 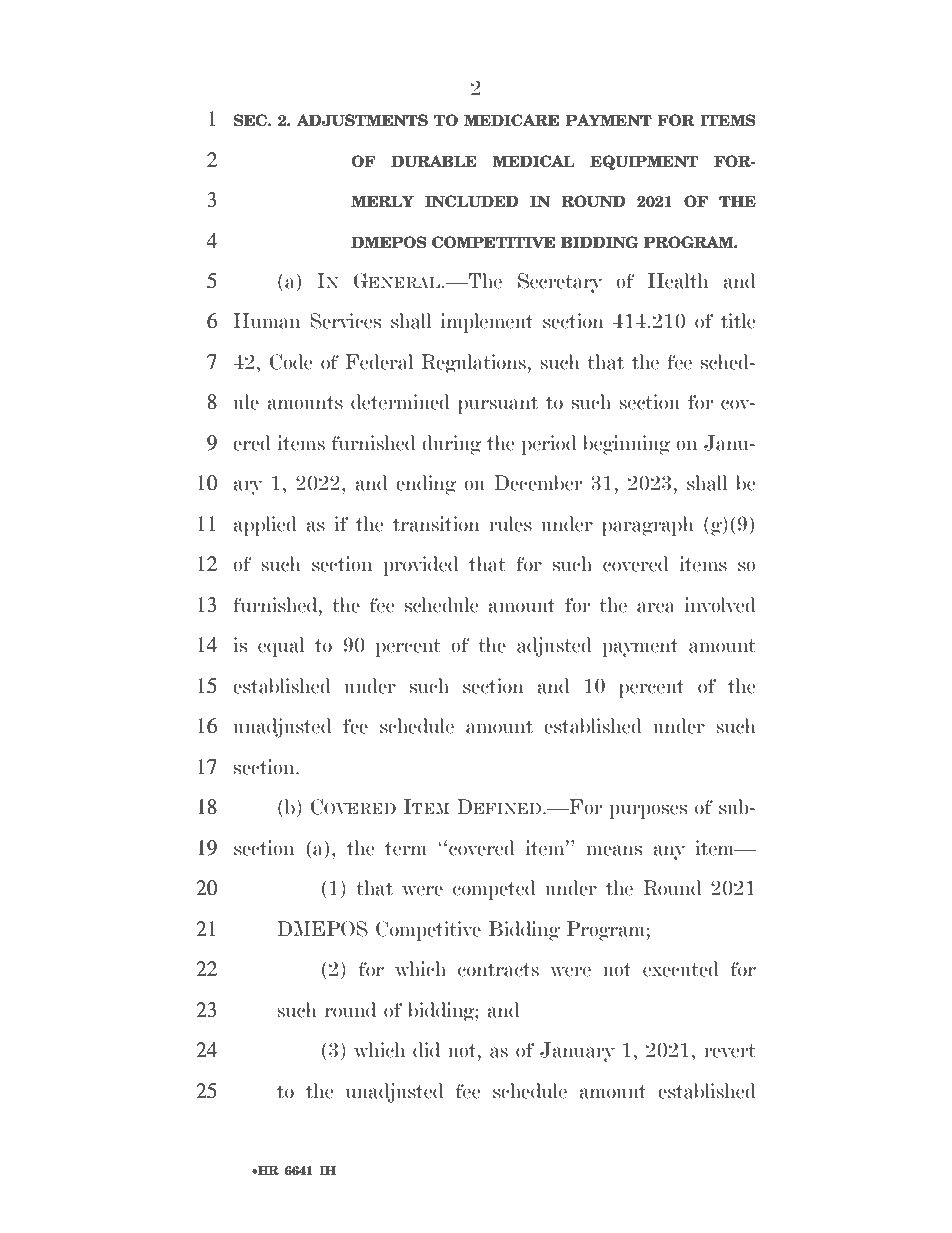 What do you see at coordinates (426, 1050) in the screenshot?
I see `did` at bounding box center [426, 1050].
